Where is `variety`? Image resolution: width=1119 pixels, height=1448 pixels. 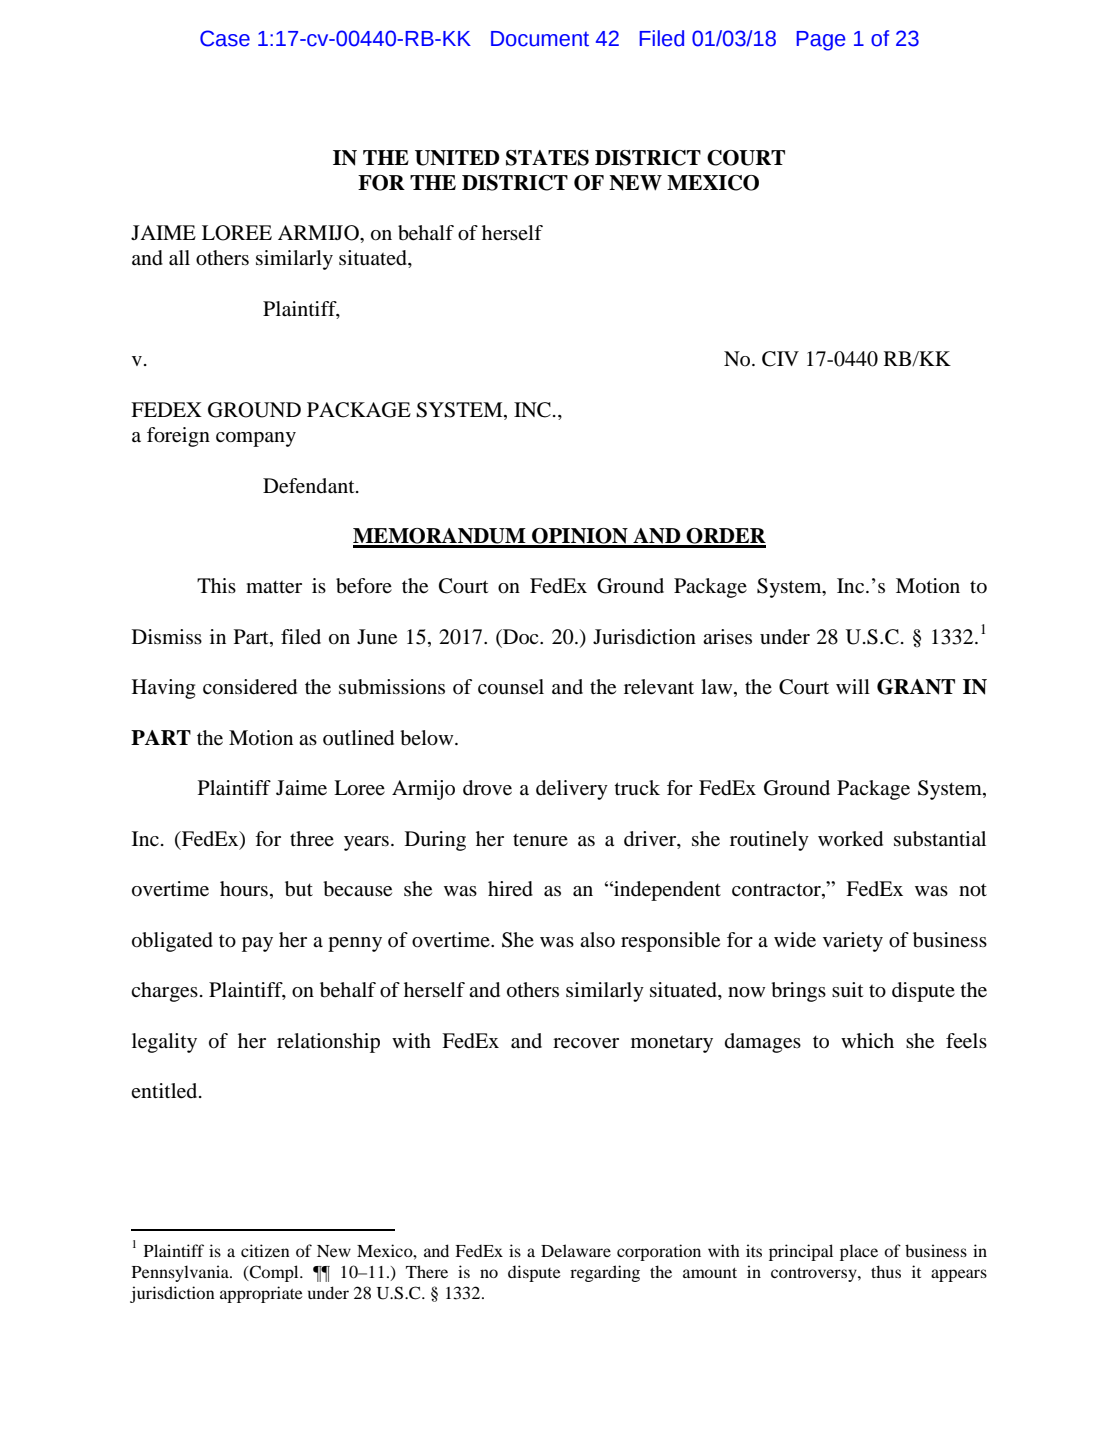 variety is located at coordinates (853, 942).
